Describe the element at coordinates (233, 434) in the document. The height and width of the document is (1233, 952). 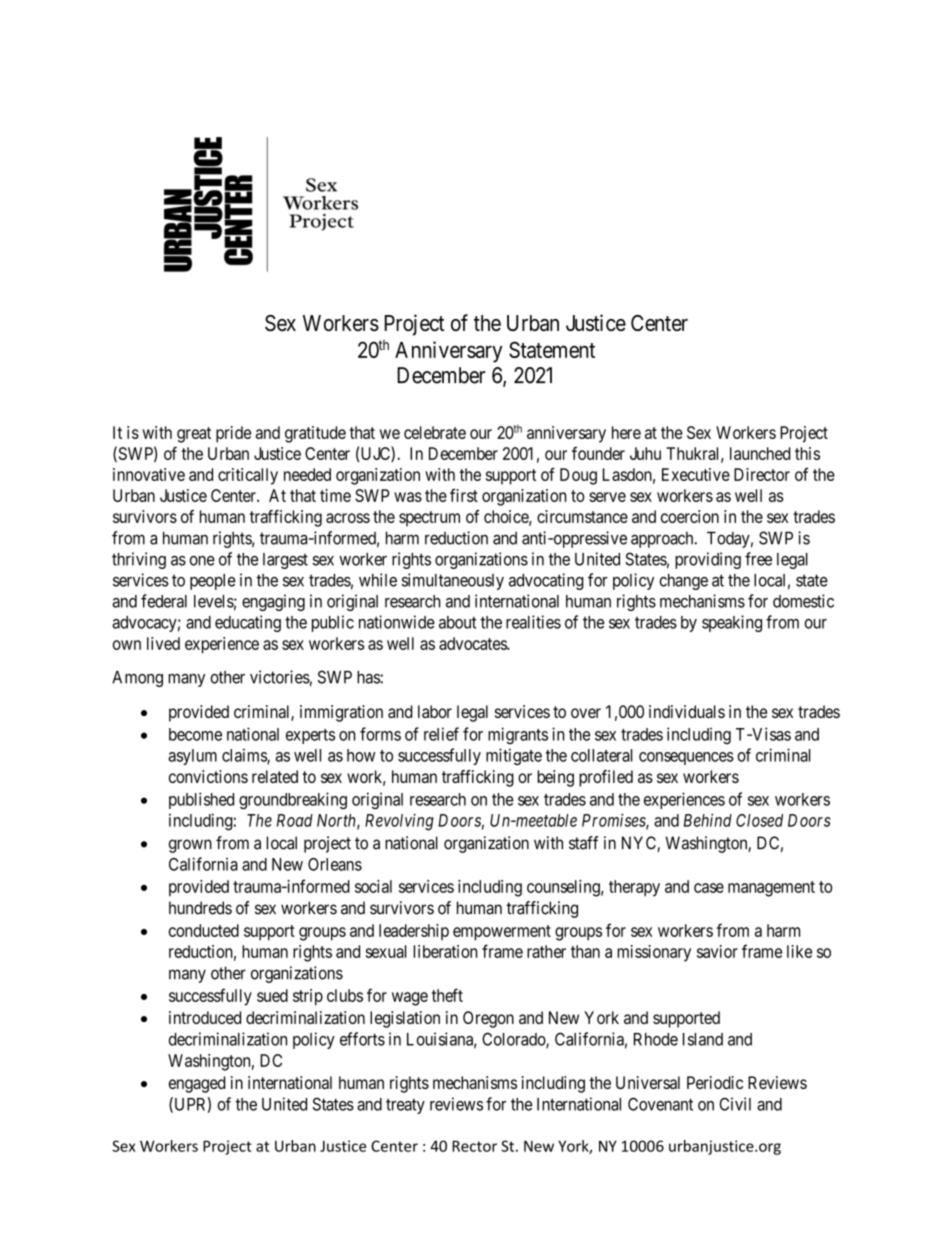
I see `pride` at that location.
